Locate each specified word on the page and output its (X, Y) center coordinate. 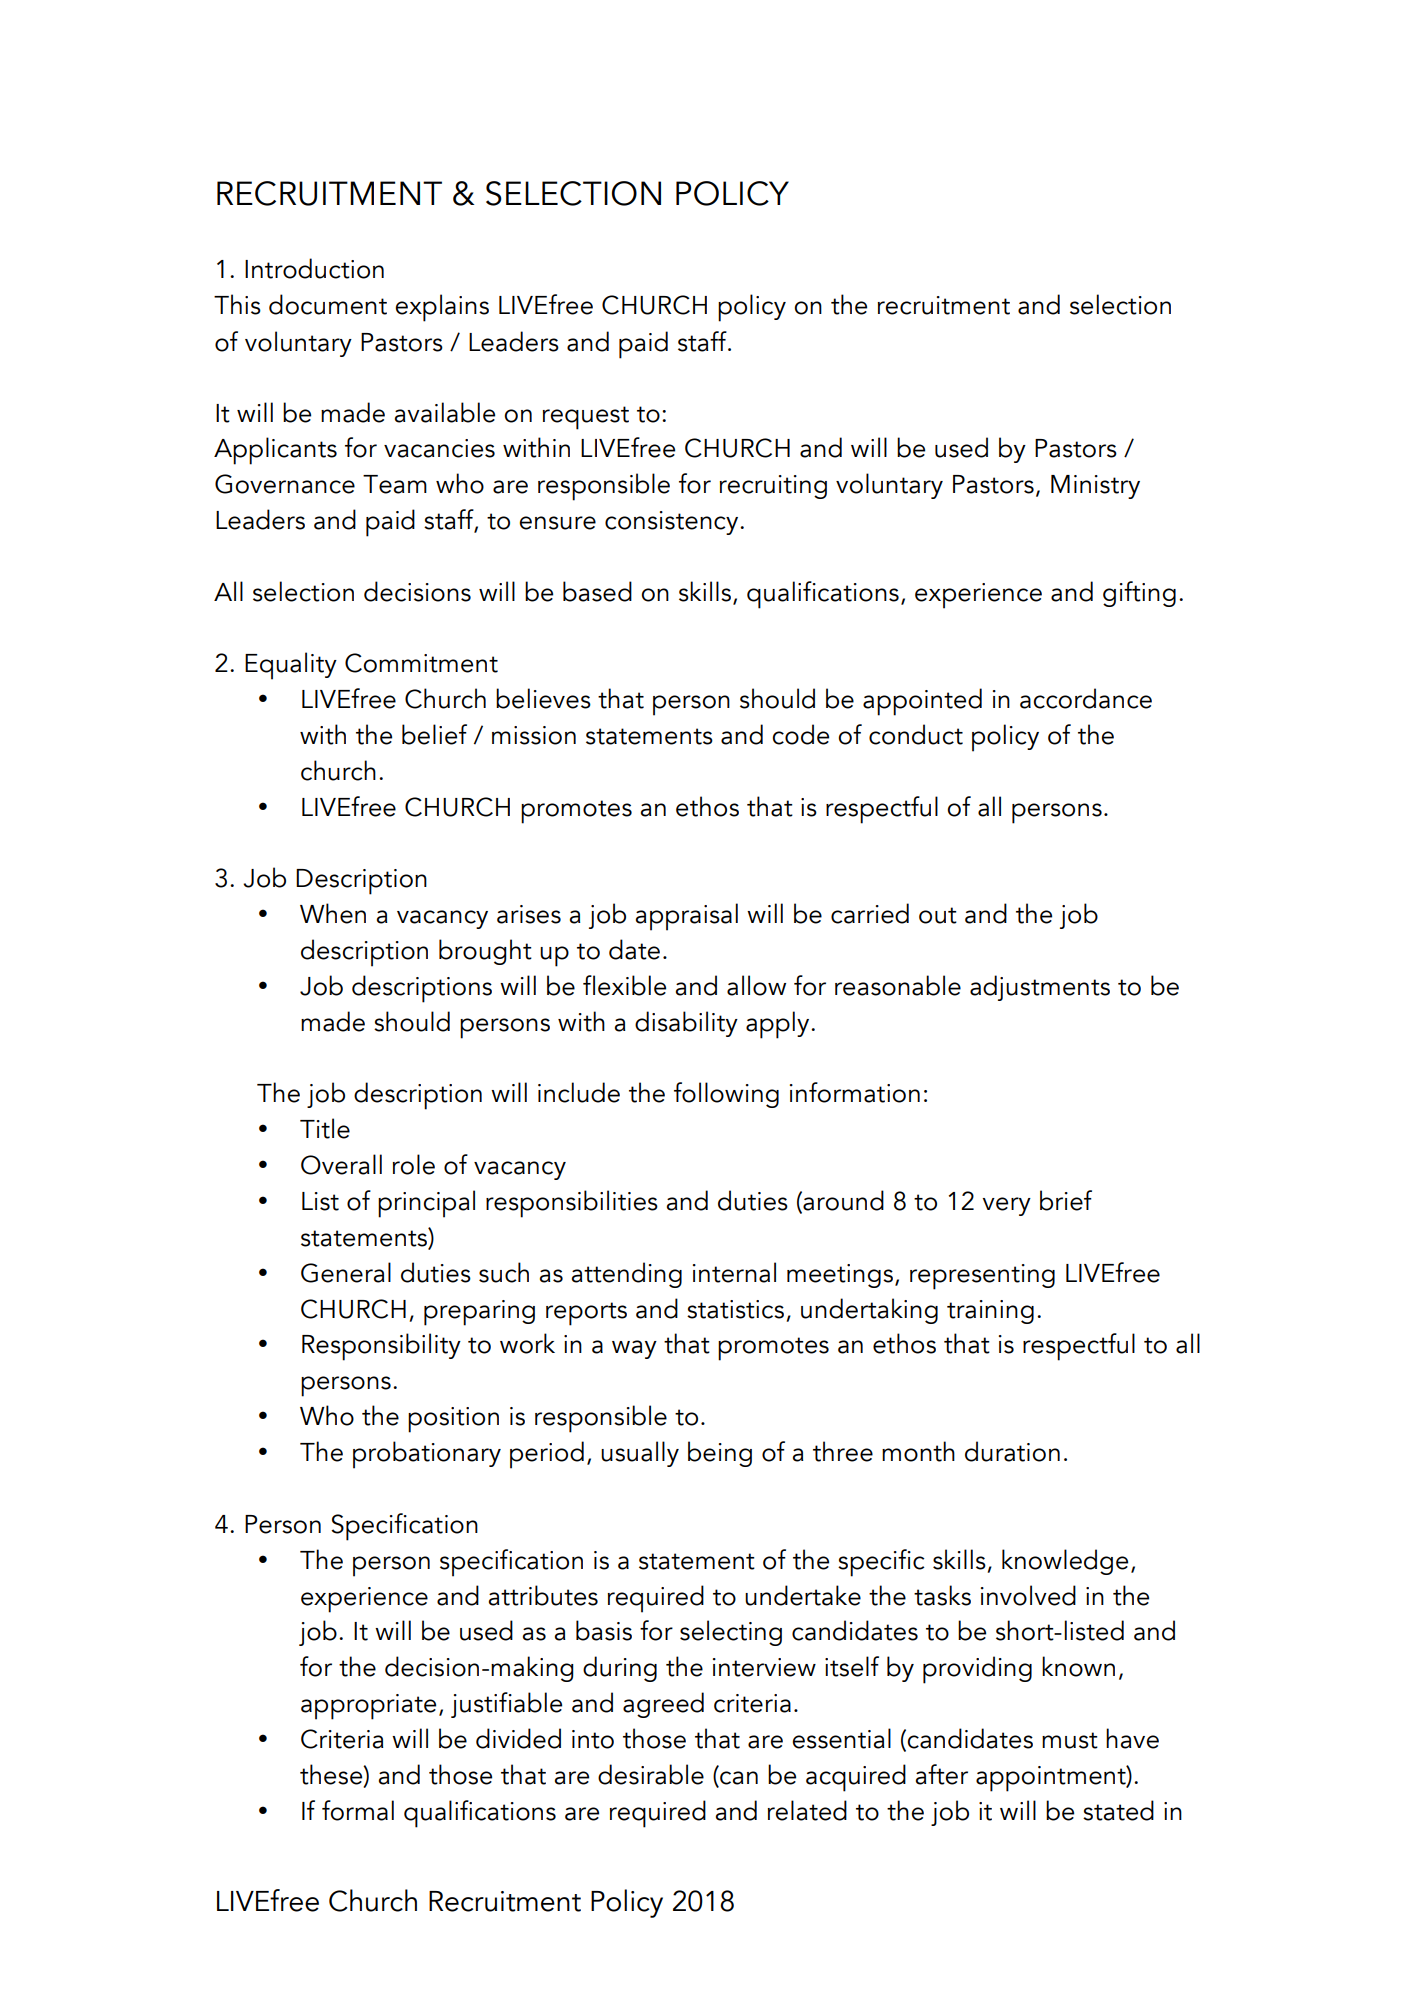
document (328, 304)
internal (734, 1272)
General (346, 1272)
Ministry (1095, 487)
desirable (651, 1774)
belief (434, 734)
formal (358, 1810)
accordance (1086, 698)
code (800, 734)
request (586, 418)
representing (982, 1277)
